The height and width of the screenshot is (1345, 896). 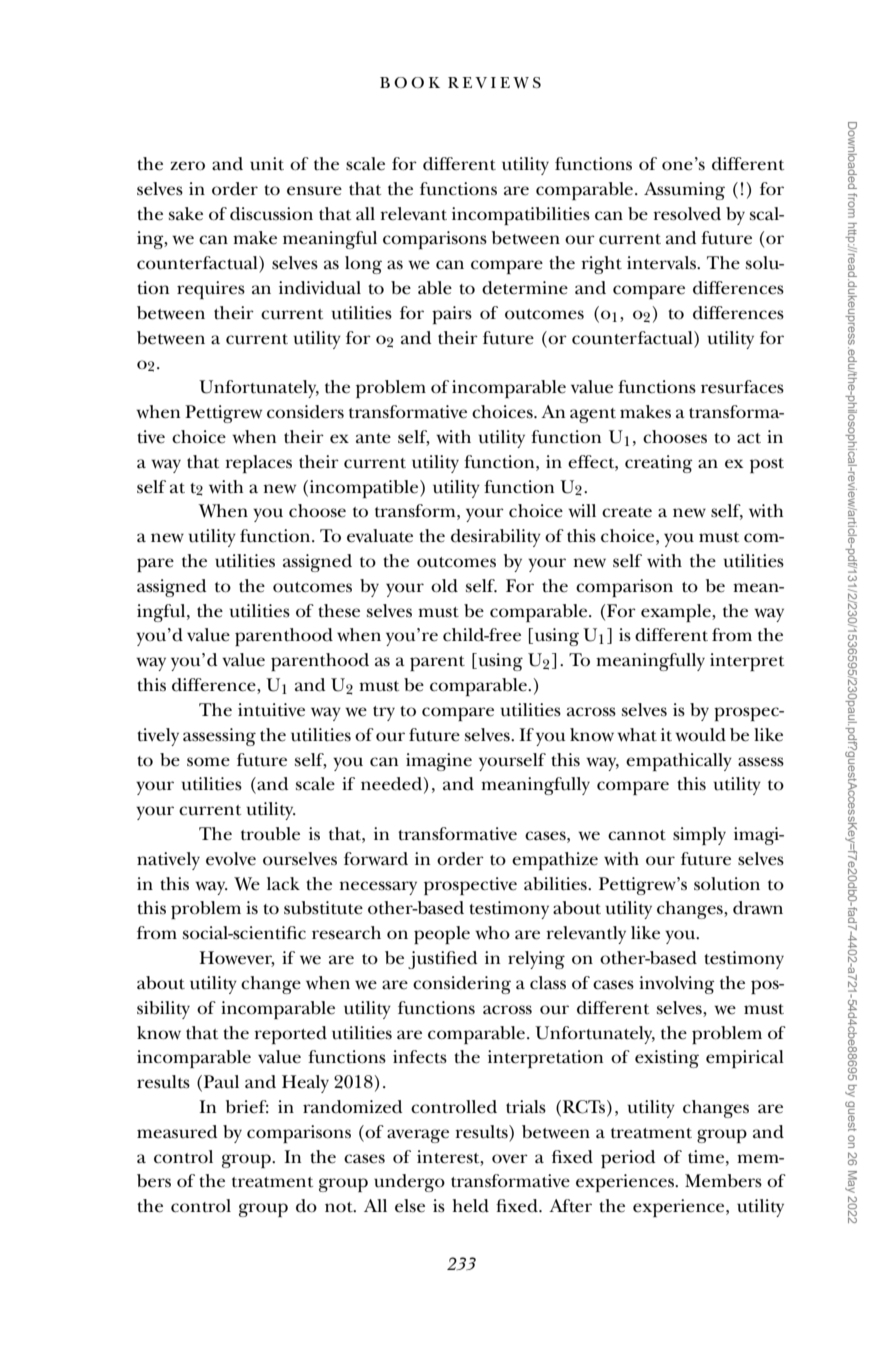 What do you see at coordinates (555, 861) in the screenshot?
I see `empathize` at bounding box center [555, 861].
